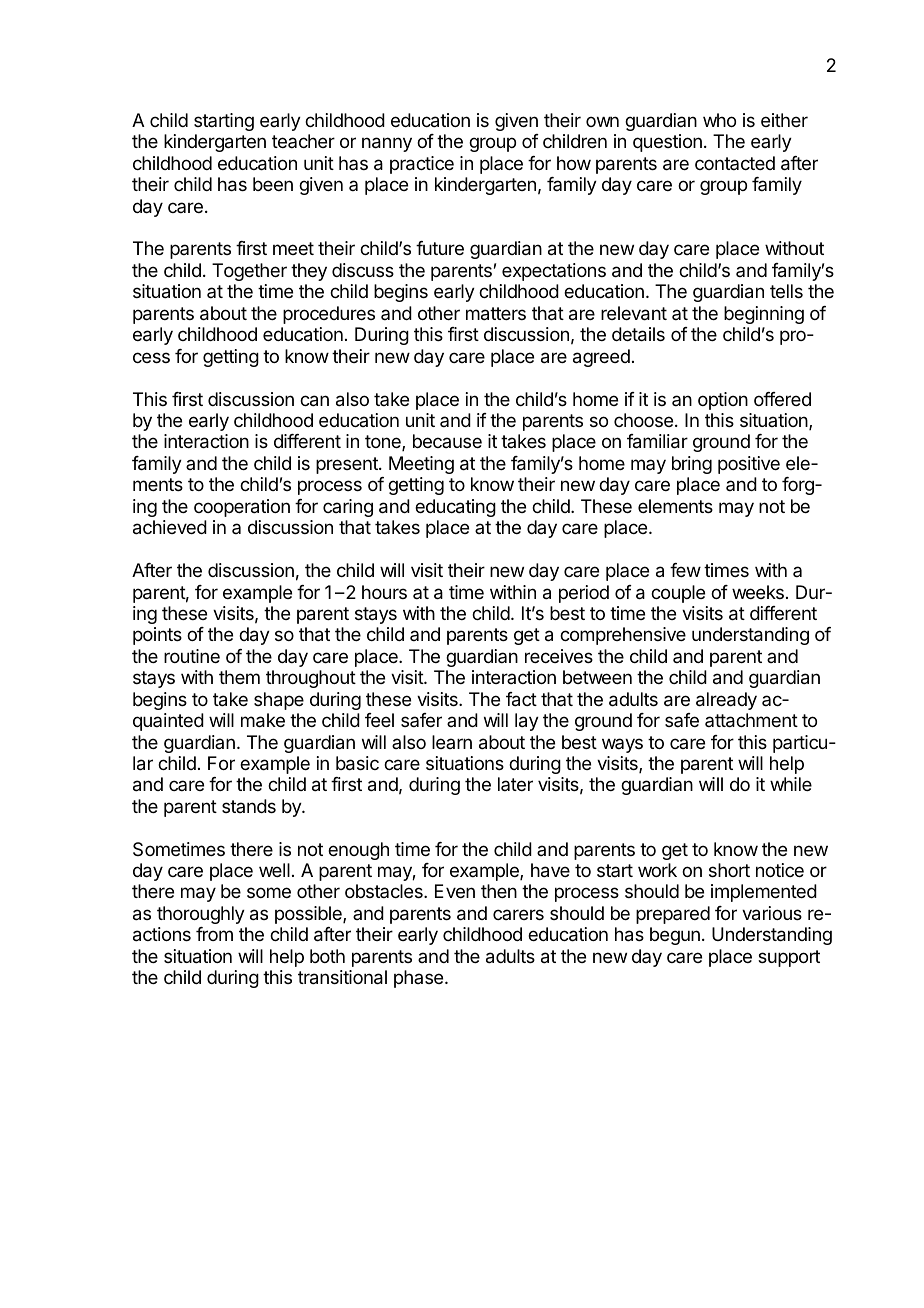  What do you see at coordinates (685, 570) in the page?
I see `few` at bounding box center [685, 570].
